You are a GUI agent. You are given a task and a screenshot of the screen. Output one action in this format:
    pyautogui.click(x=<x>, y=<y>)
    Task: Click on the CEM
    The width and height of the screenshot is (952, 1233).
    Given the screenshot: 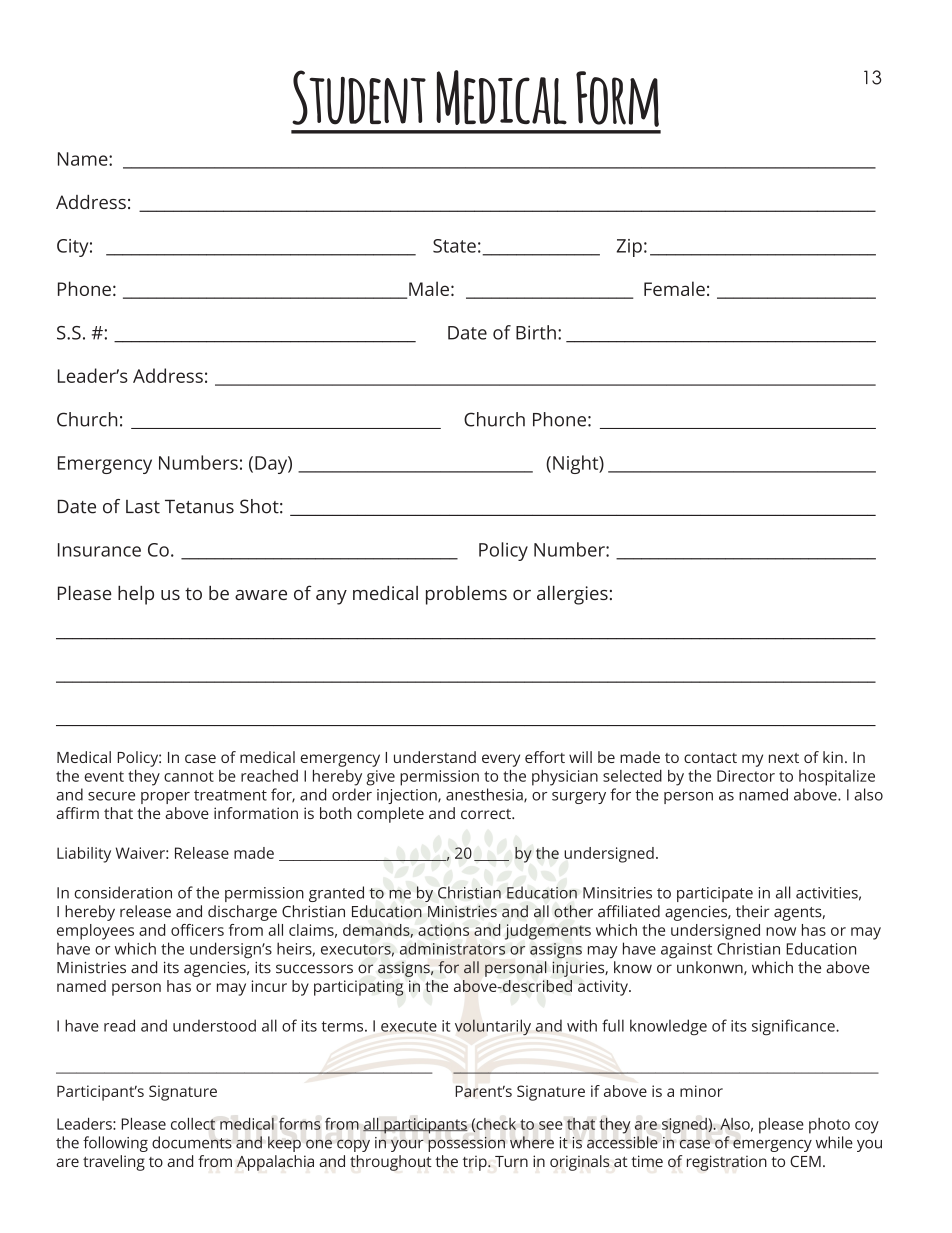 What is the action you would take?
    pyautogui.click(x=805, y=1161)
